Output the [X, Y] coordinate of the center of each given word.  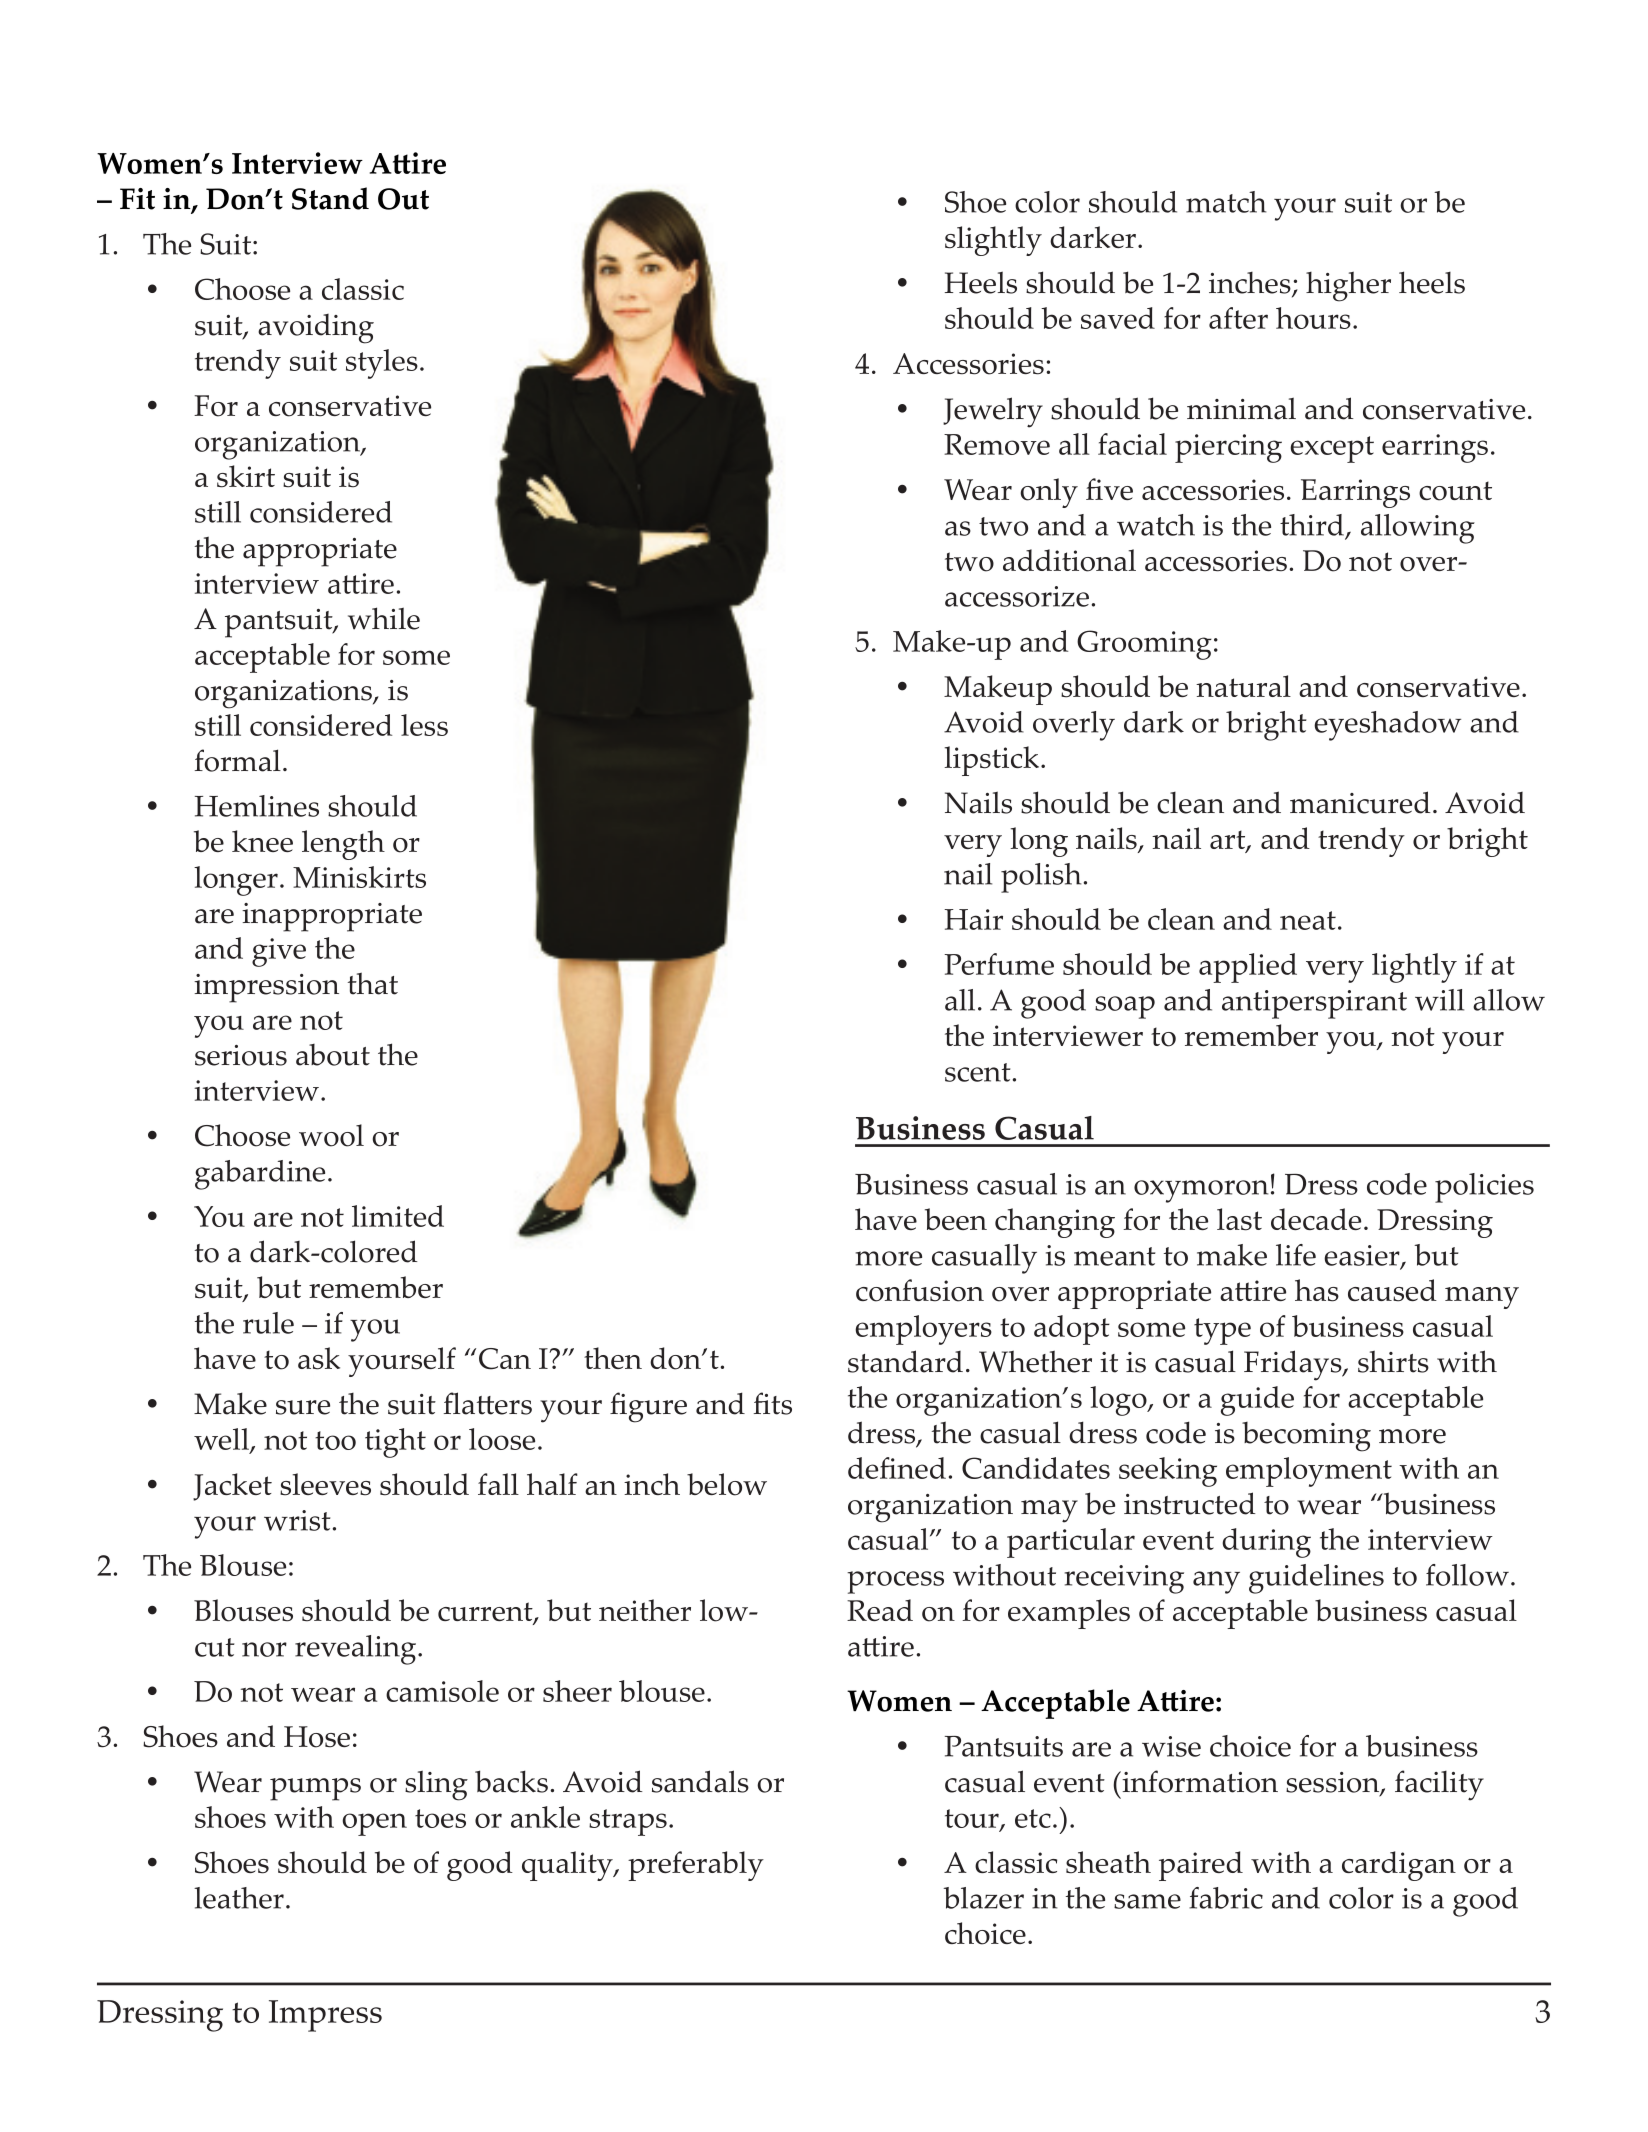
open [374, 1824]
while [384, 618]
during [1266, 1543]
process [895, 1582]
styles [382, 364]
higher [1348, 286]
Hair [973, 919]
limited [398, 1216]
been [956, 1219]
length [343, 845]
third [1313, 526]
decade [1316, 1219]
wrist [297, 1520]
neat [1308, 920]
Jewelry [993, 412]
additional [1069, 560]
